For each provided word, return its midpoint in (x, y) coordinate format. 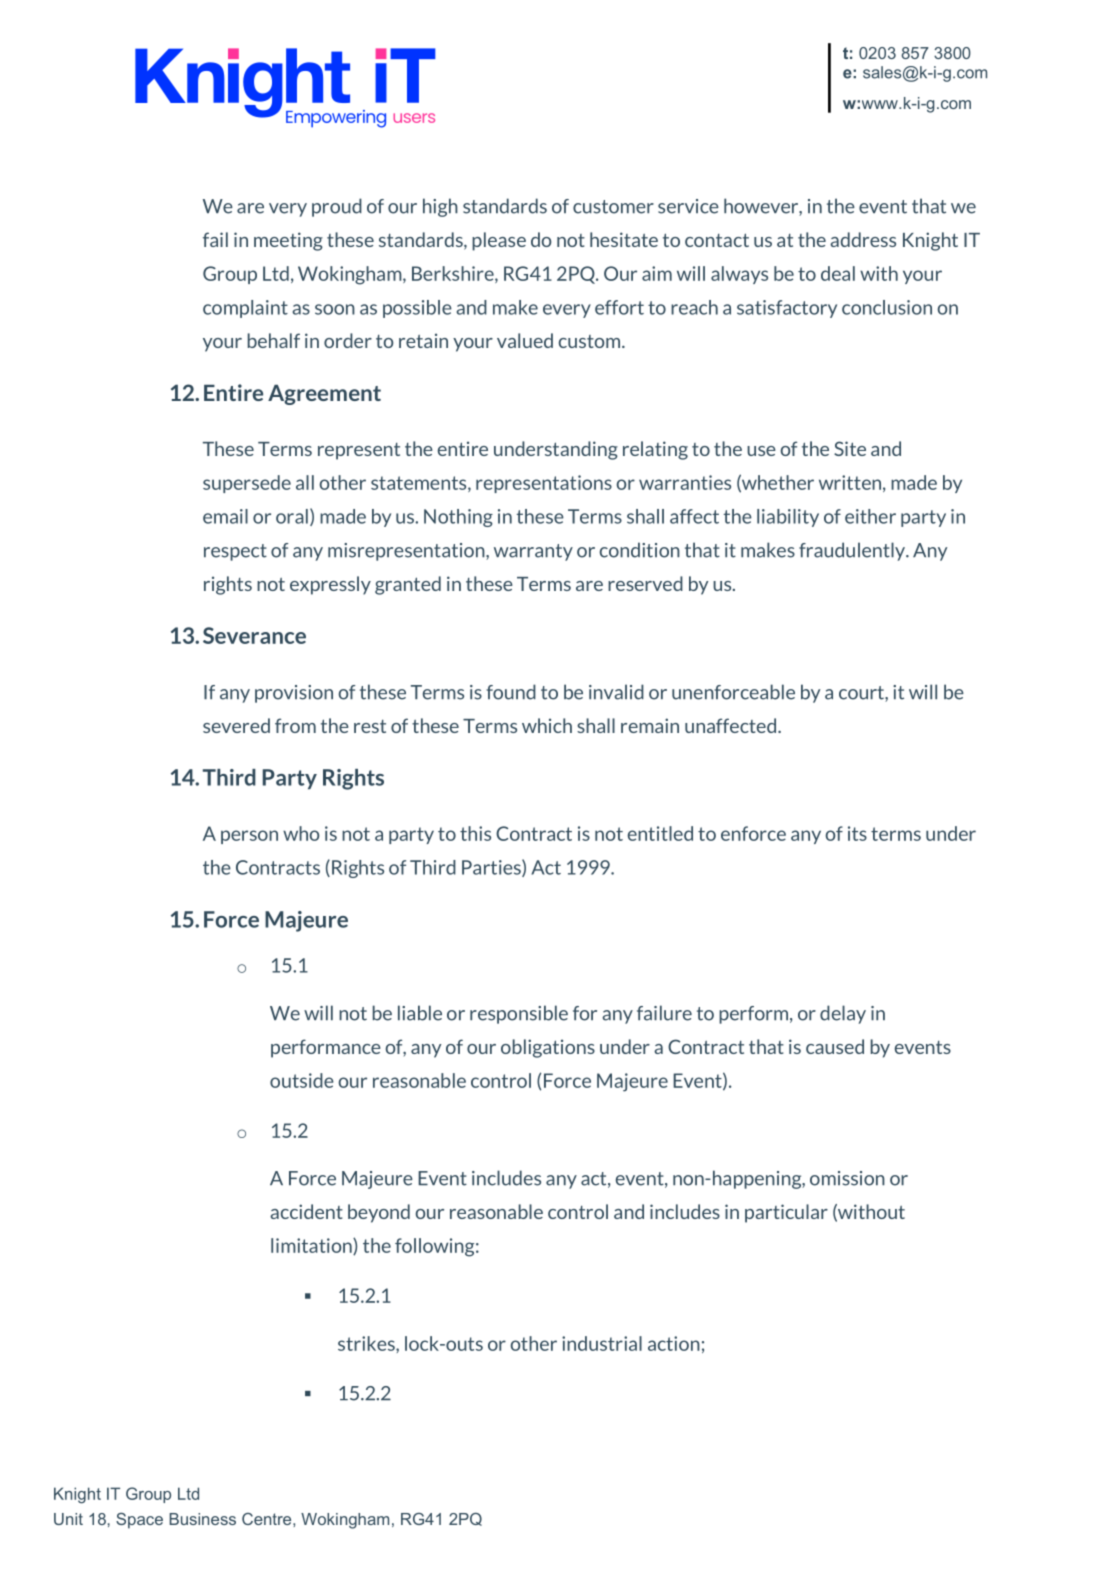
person (249, 837)
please (499, 241)
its (857, 833)
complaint (245, 309)
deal (838, 273)
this (475, 833)
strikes (367, 1343)
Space (139, 1521)
